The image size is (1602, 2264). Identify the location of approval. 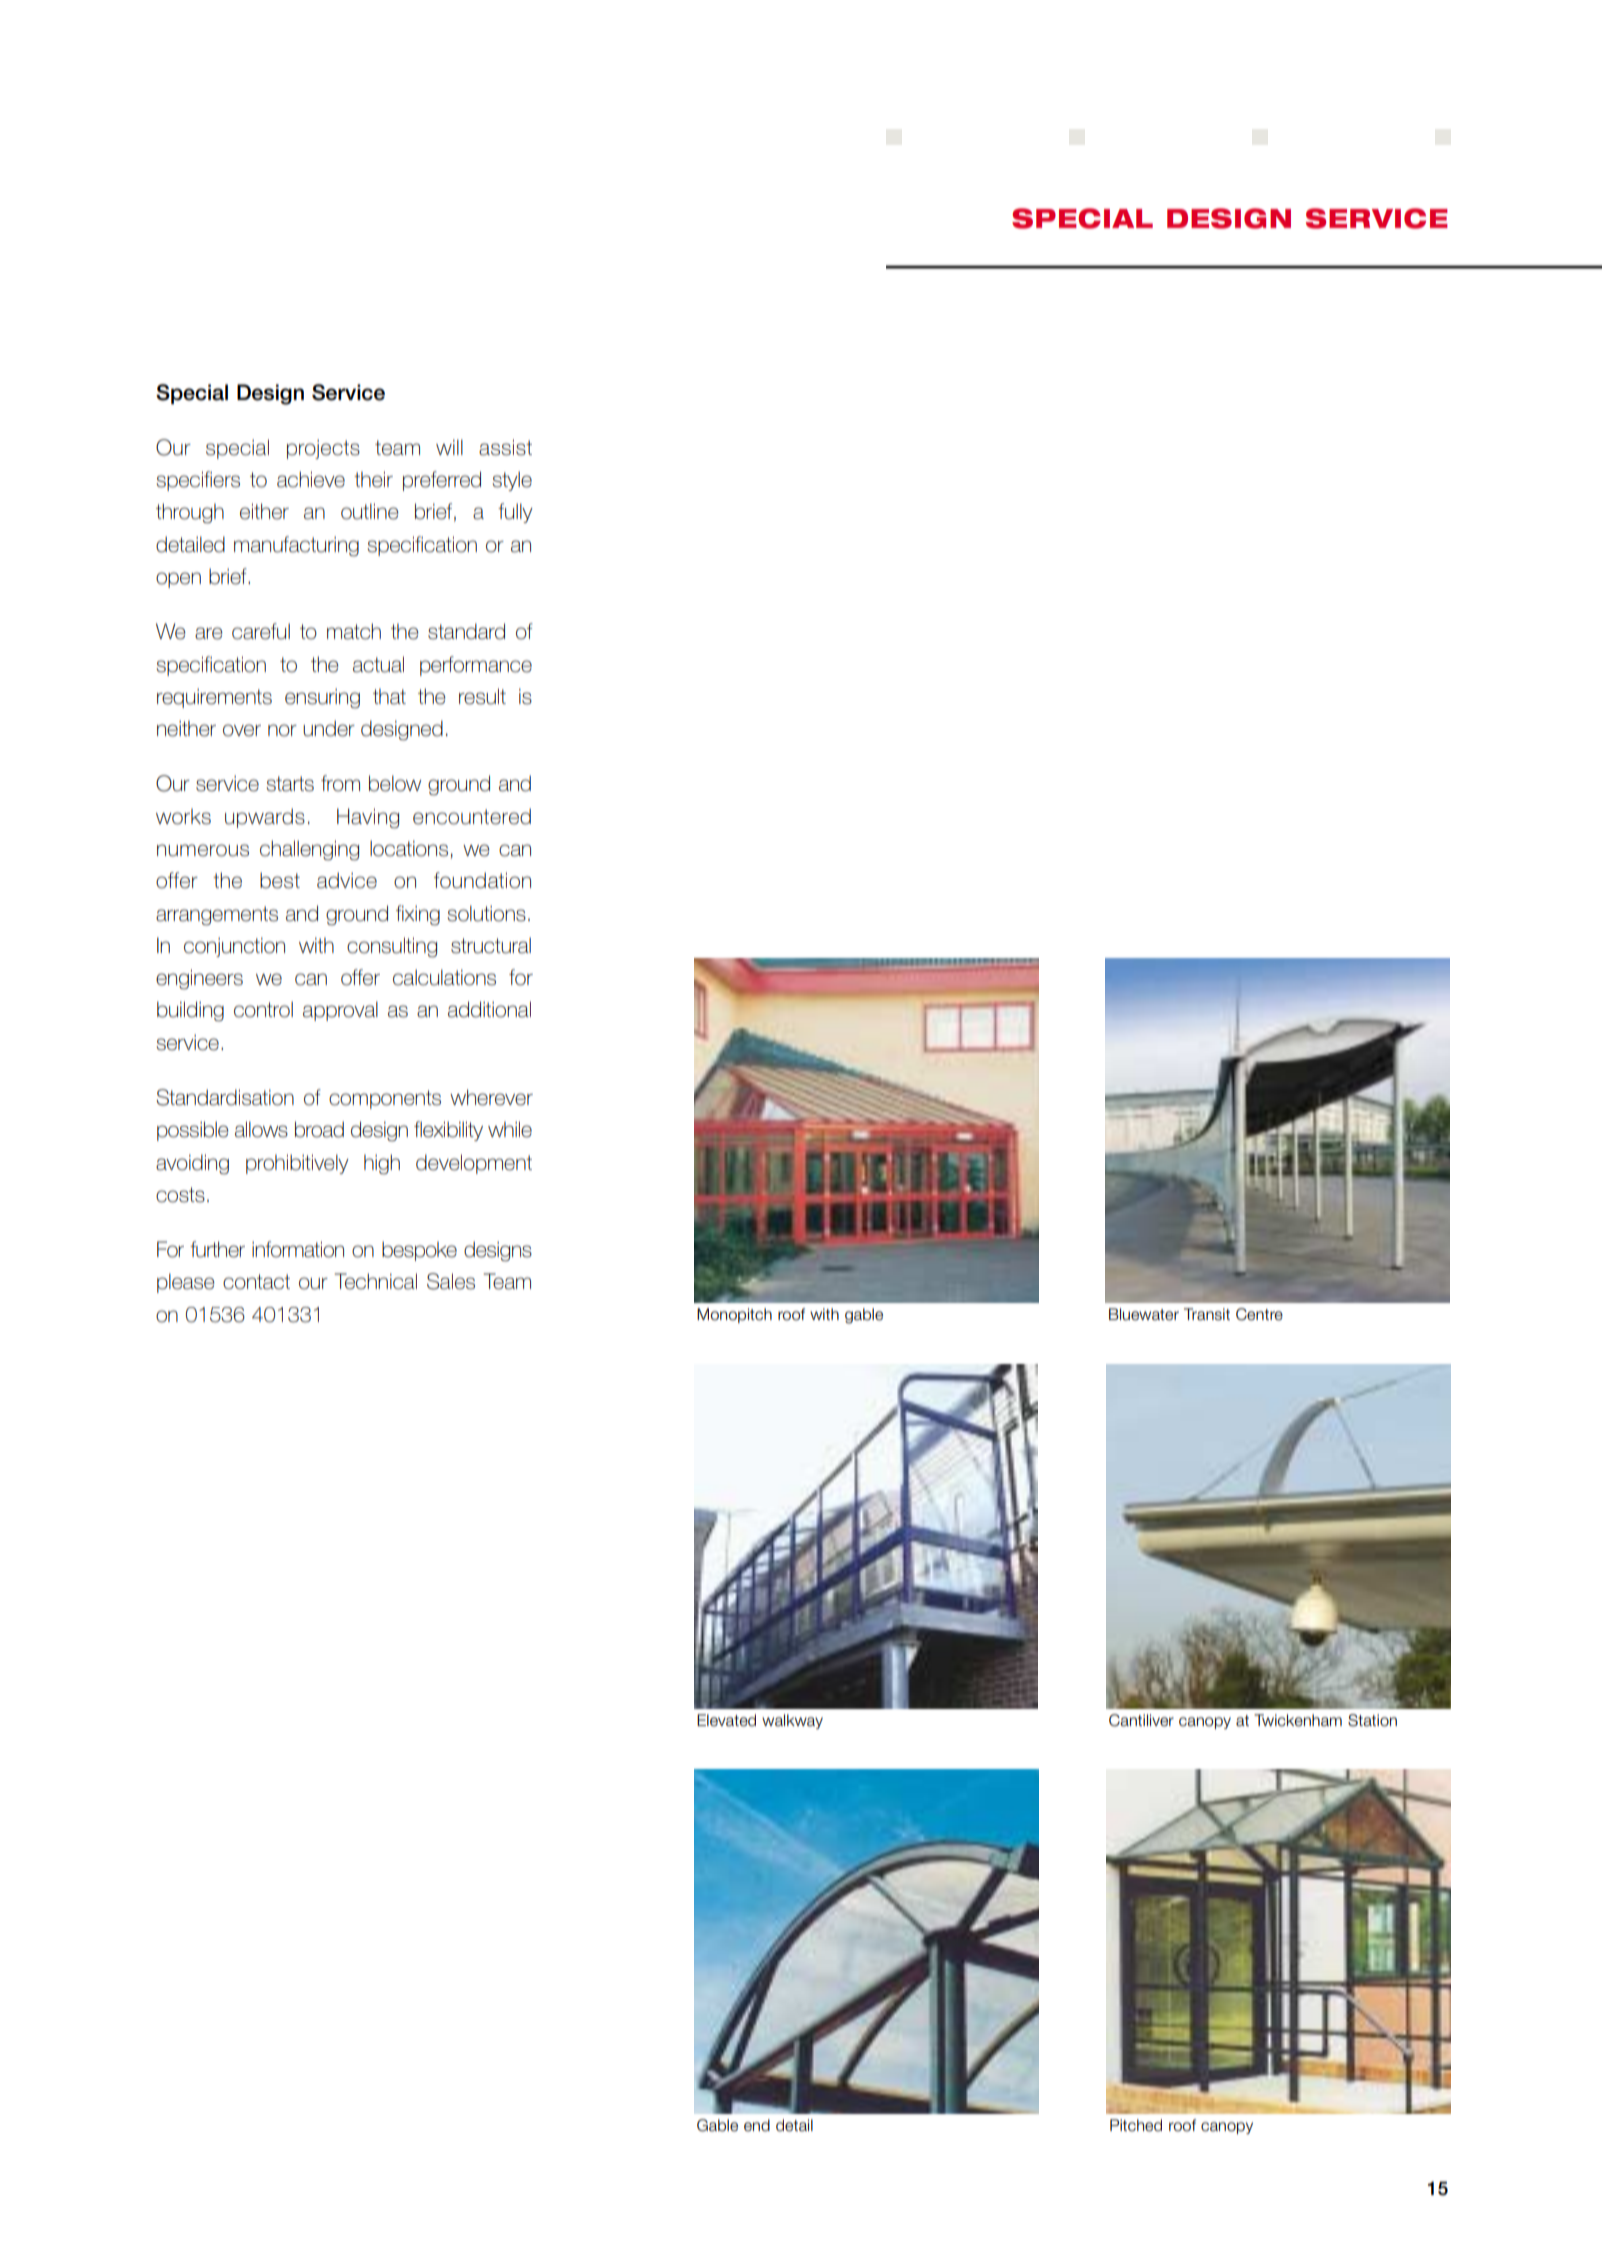
(340, 1011).
